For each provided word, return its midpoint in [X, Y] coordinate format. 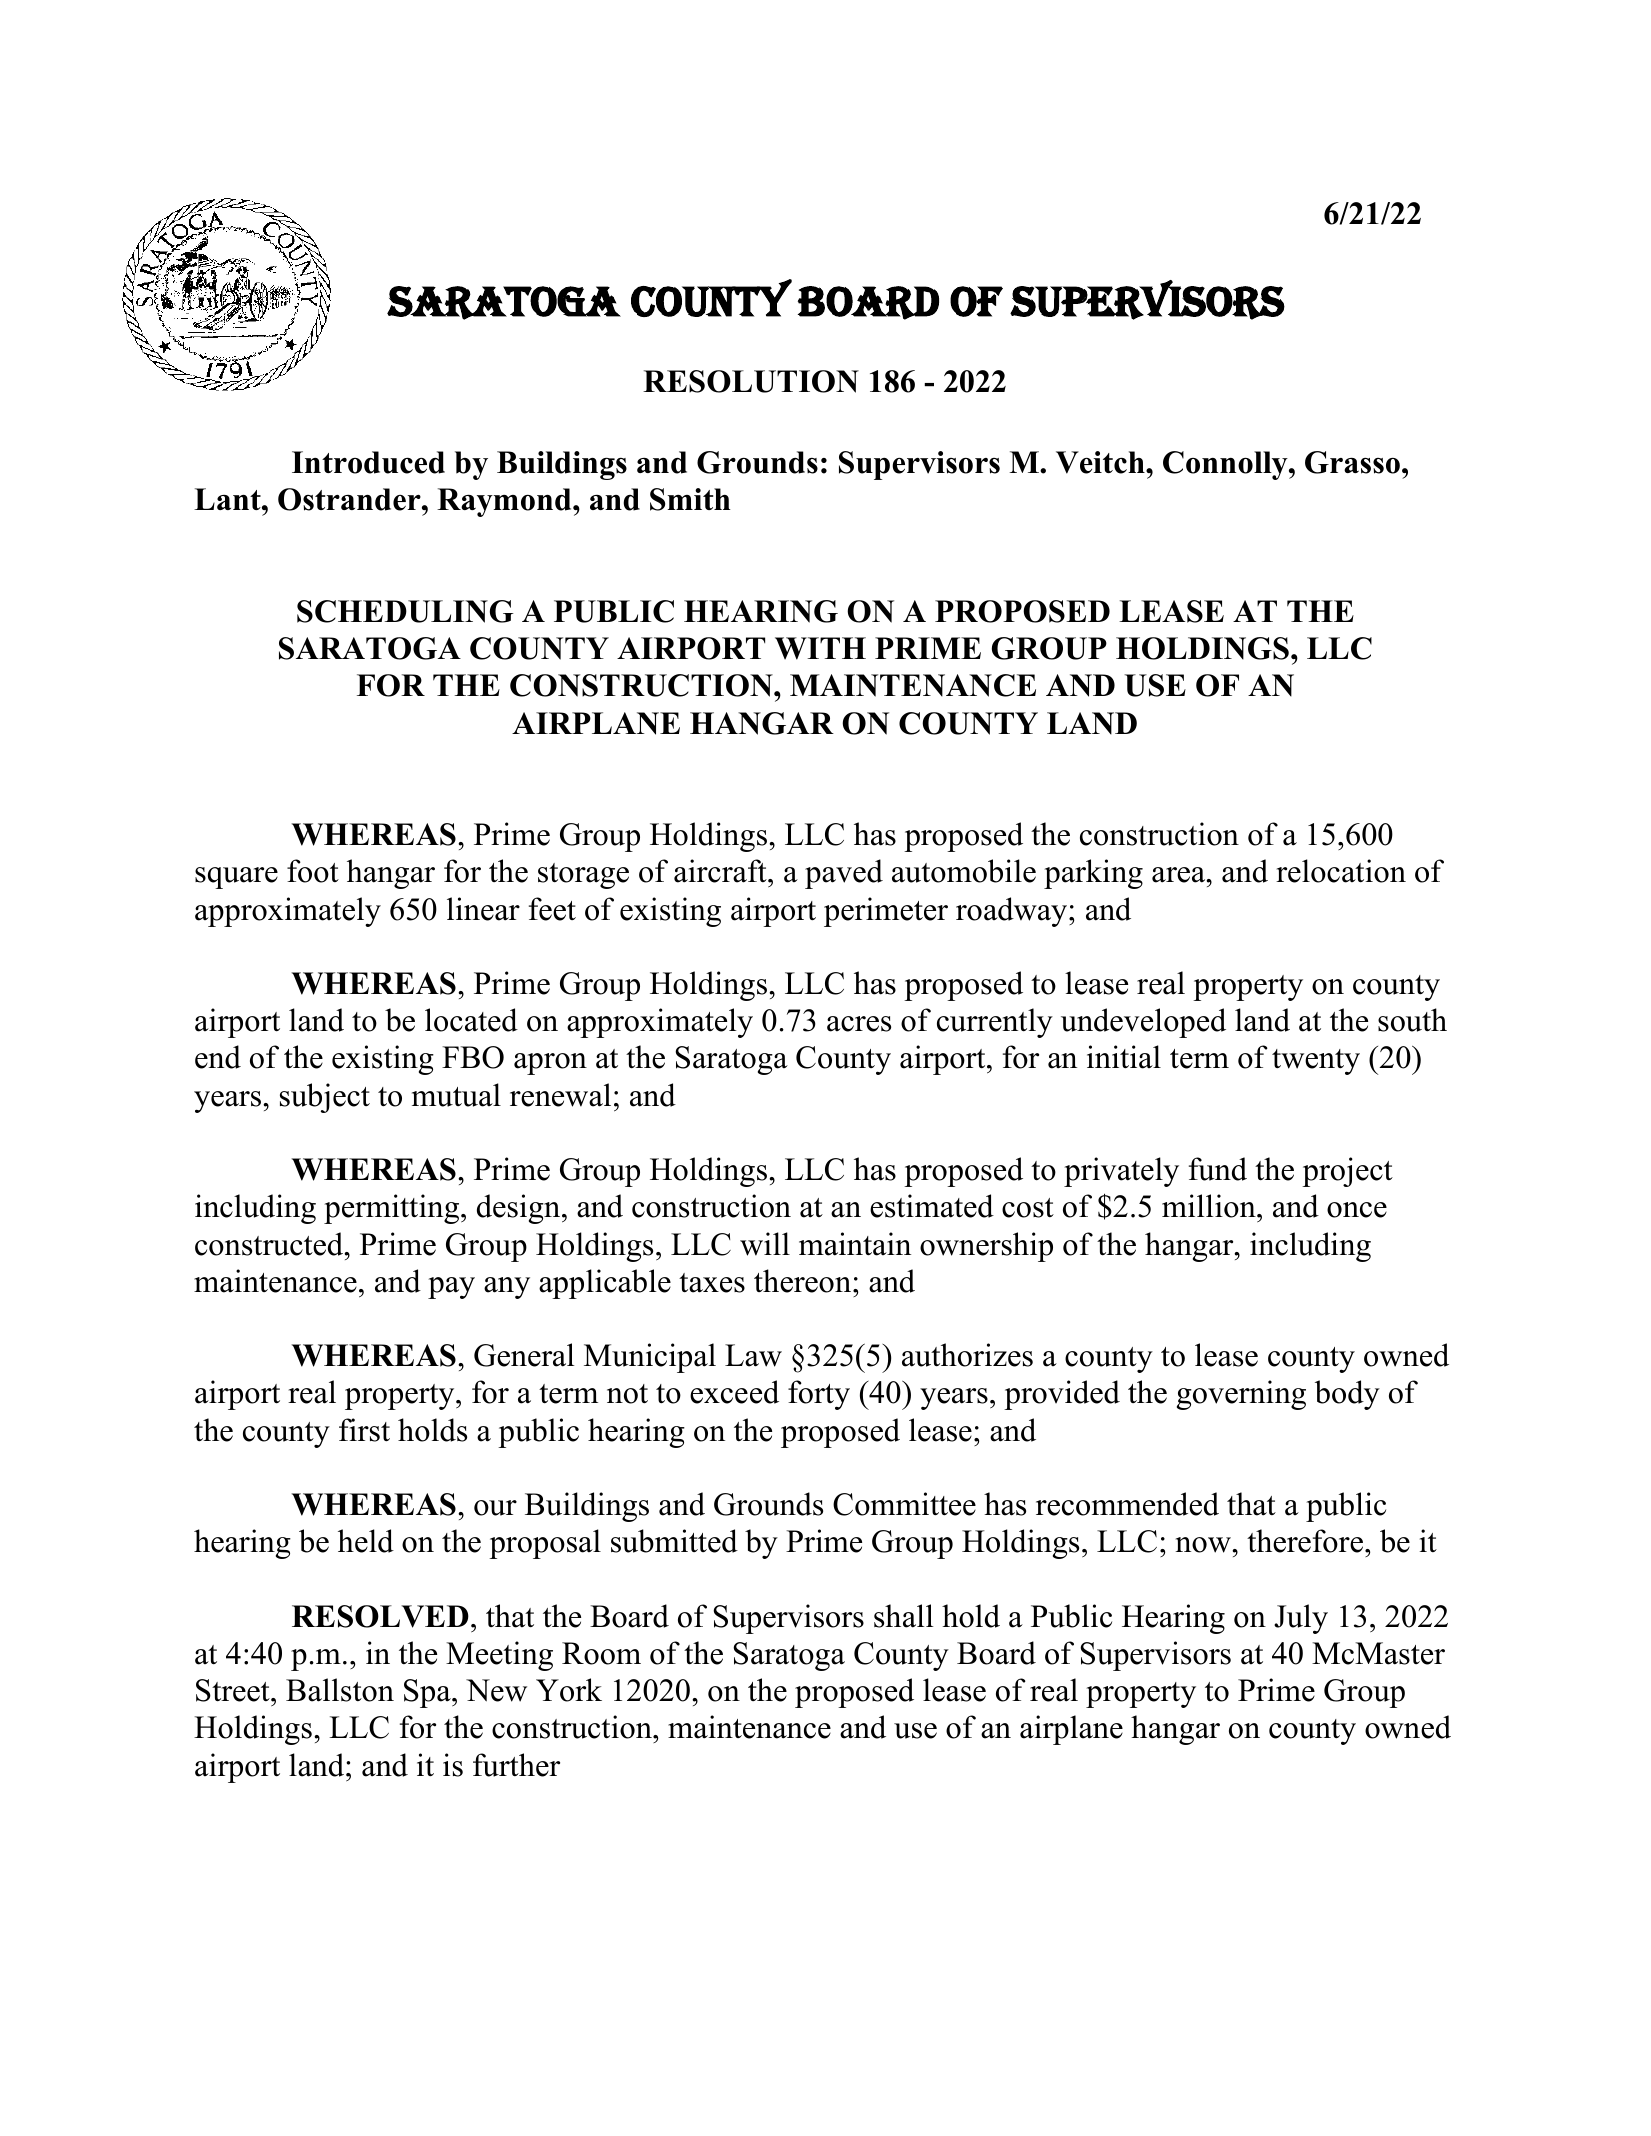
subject [325, 1098]
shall [903, 1616]
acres [859, 1024]
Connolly [1226, 465]
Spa [428, 1693]
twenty [1316, 1062]
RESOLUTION [751, 381]
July [1301, 1619]
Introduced [368, 462]
